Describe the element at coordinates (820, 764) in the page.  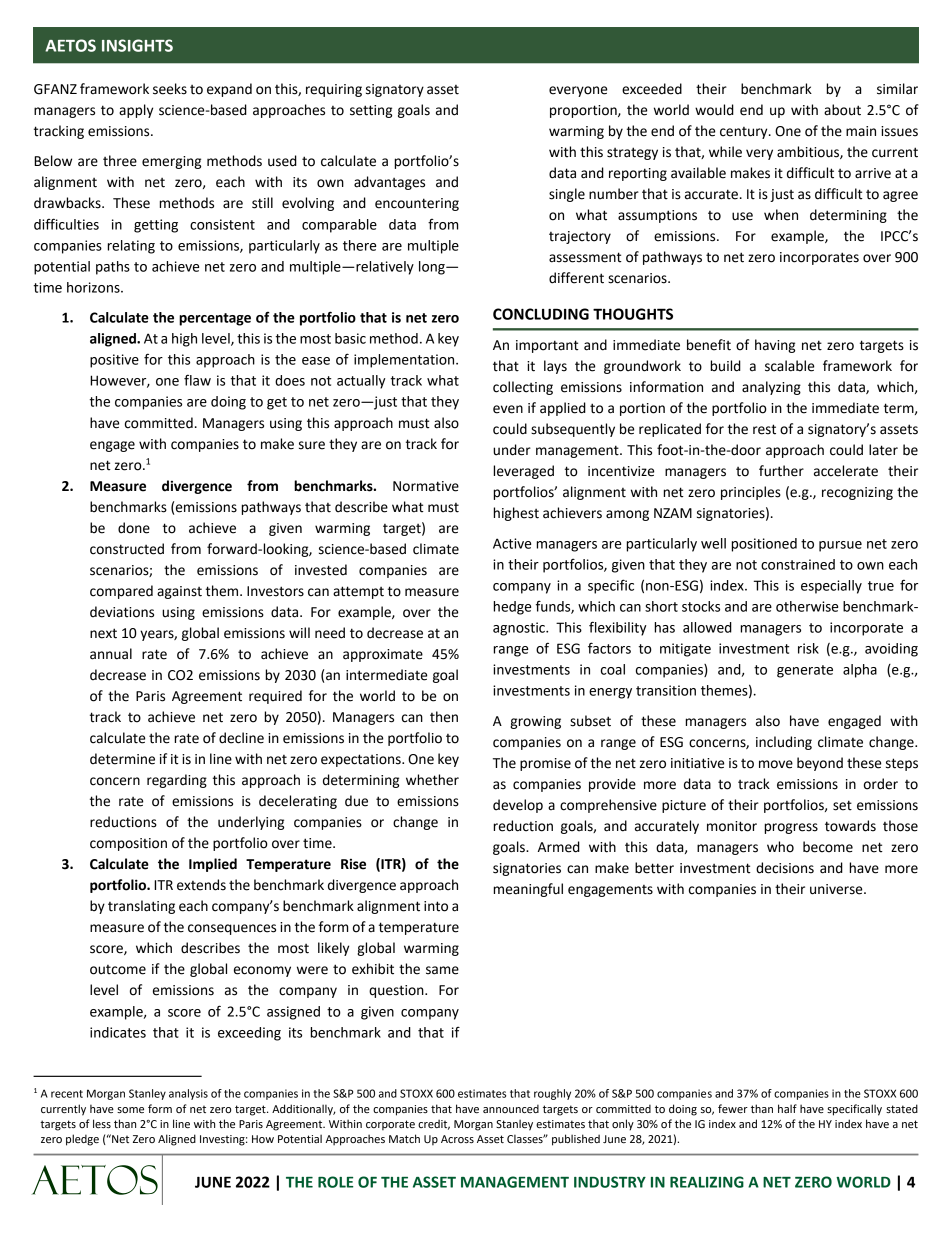
I see `beyond` at that location.
